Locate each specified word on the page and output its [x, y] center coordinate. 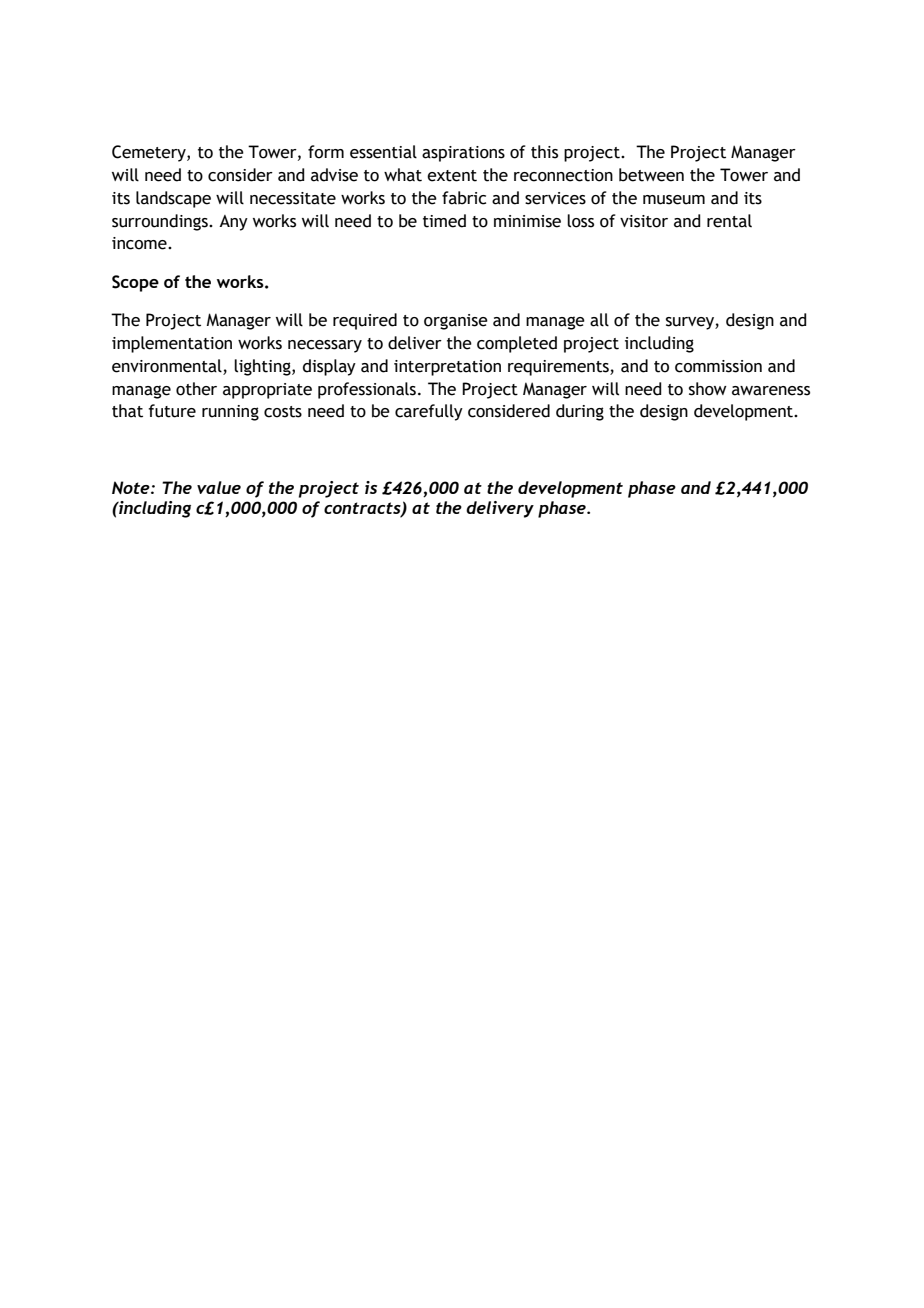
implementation [172, 344]
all [599, 320]
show [708, 389]
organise [456, 322]
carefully [429, 412]
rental [729, 221]
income [140, 243]
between [651, 175]
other [196, 389]
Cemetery [150, 153]
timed [444, 221]
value [219, 487]
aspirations [463, 154]
